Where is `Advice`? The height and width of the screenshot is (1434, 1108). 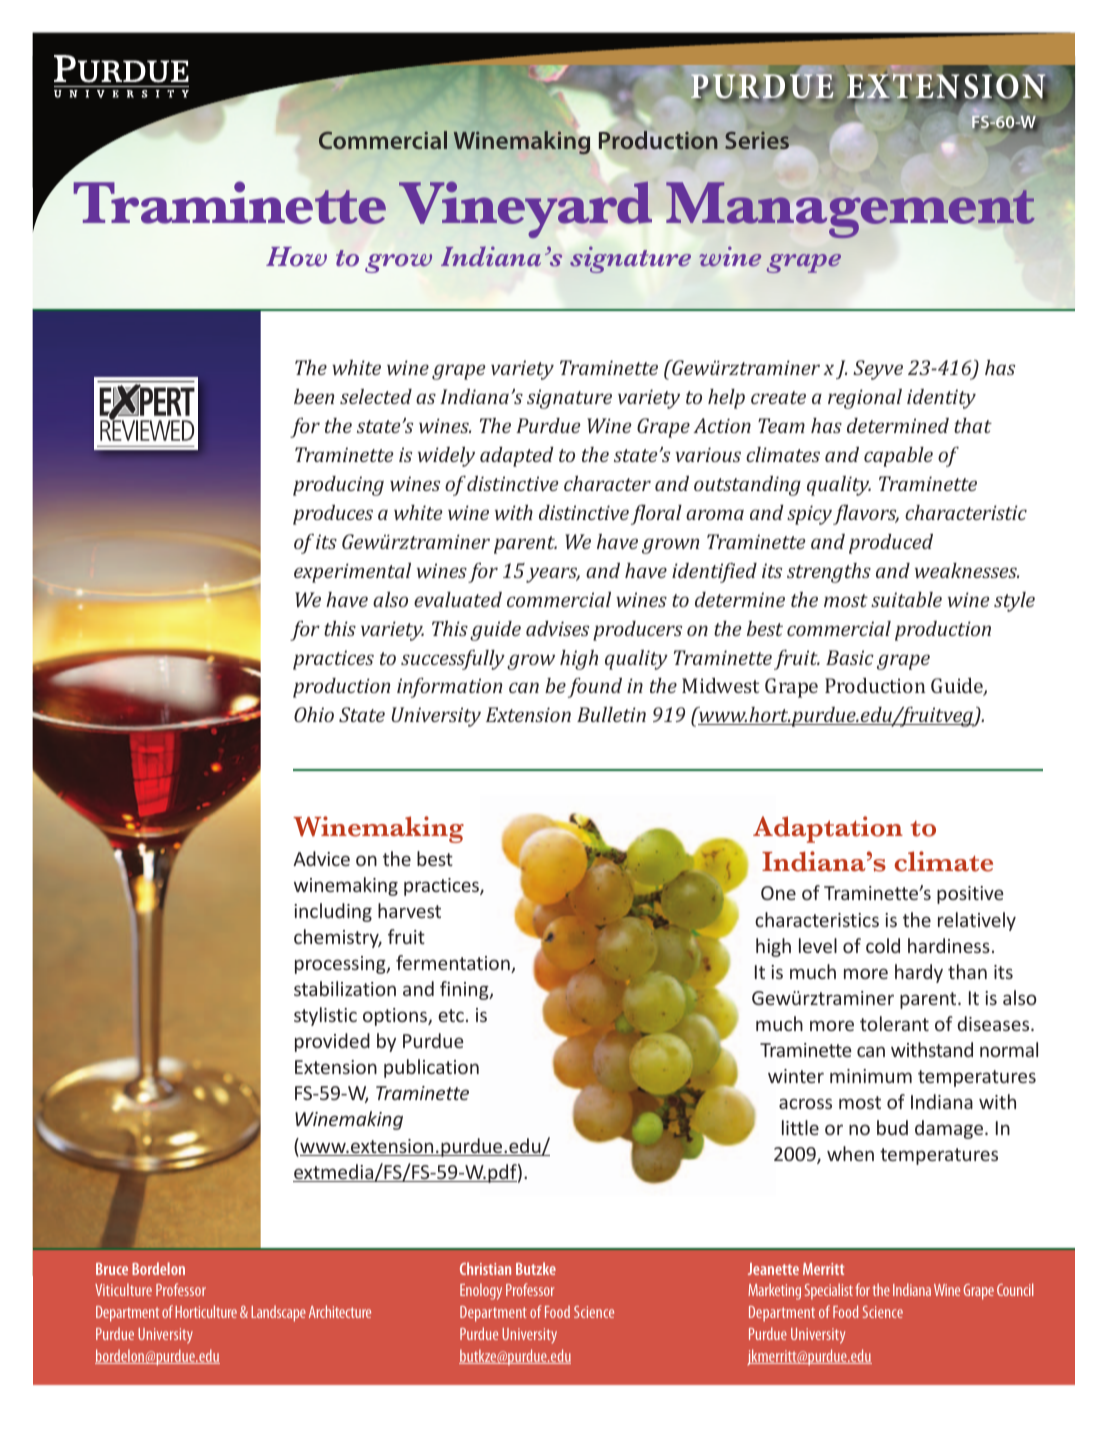
Advice is located at coordinates (321, 858).
